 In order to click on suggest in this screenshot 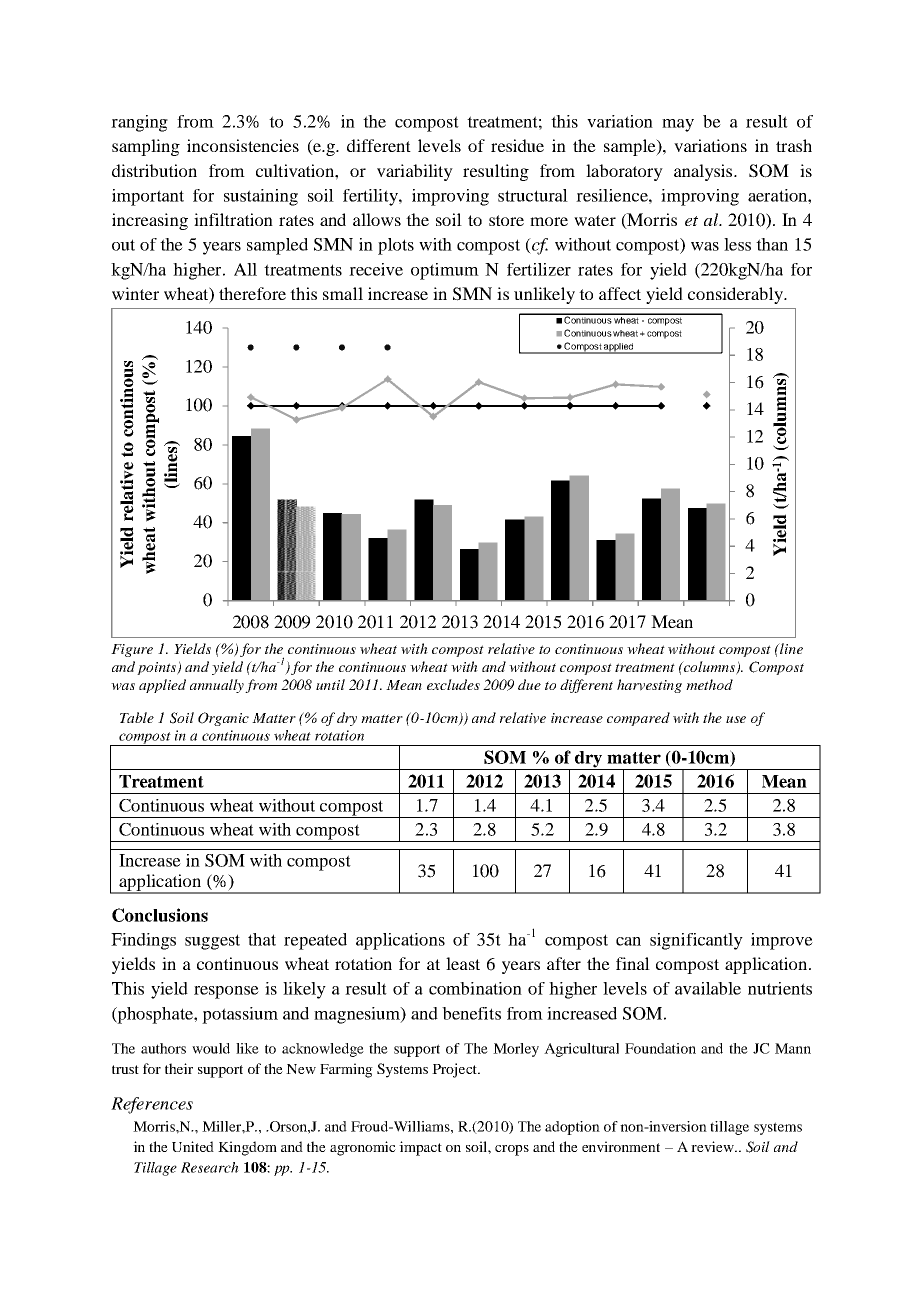, I will do `click(212, 942)`.
